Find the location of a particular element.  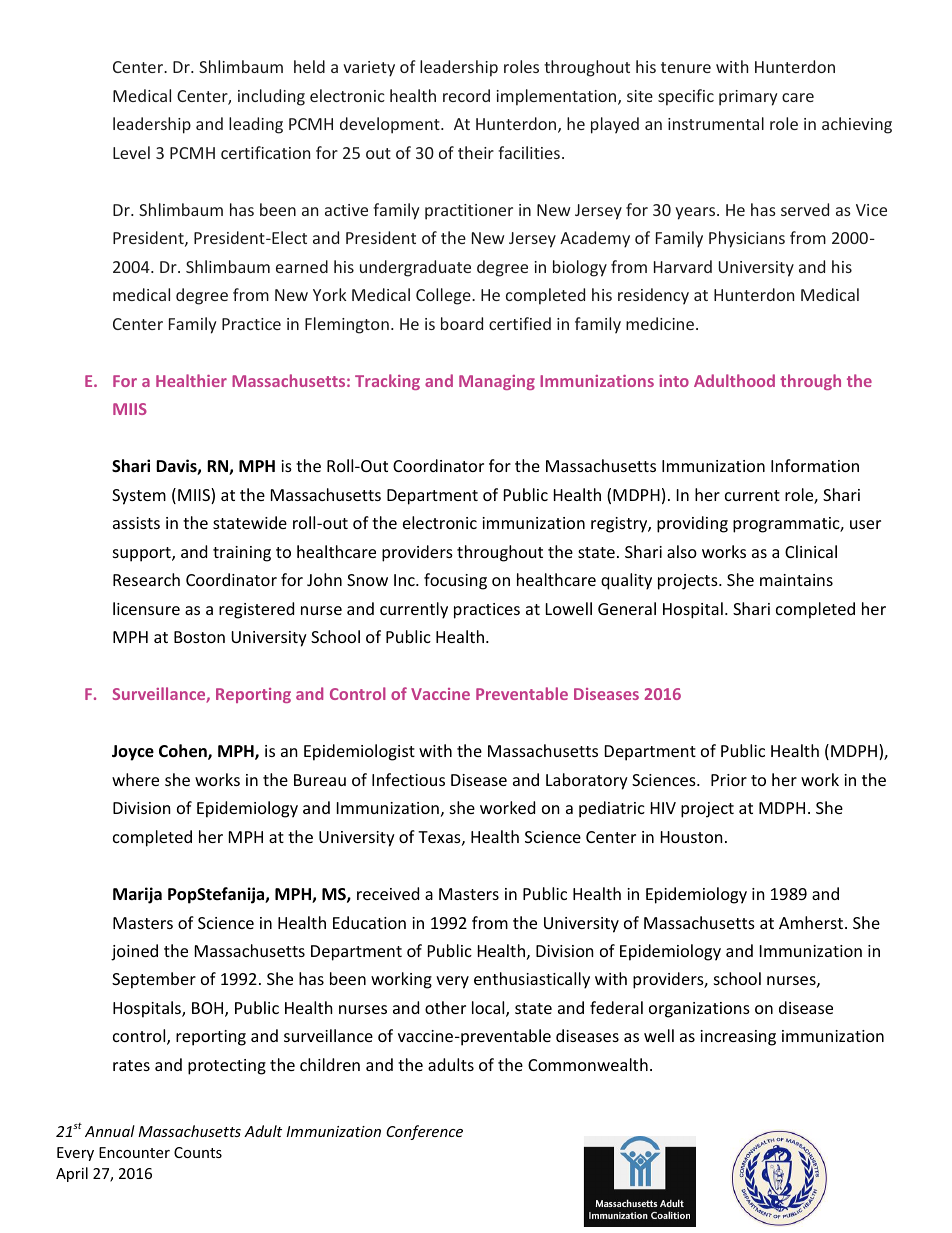

Level is located at coordinates (131, 152).
